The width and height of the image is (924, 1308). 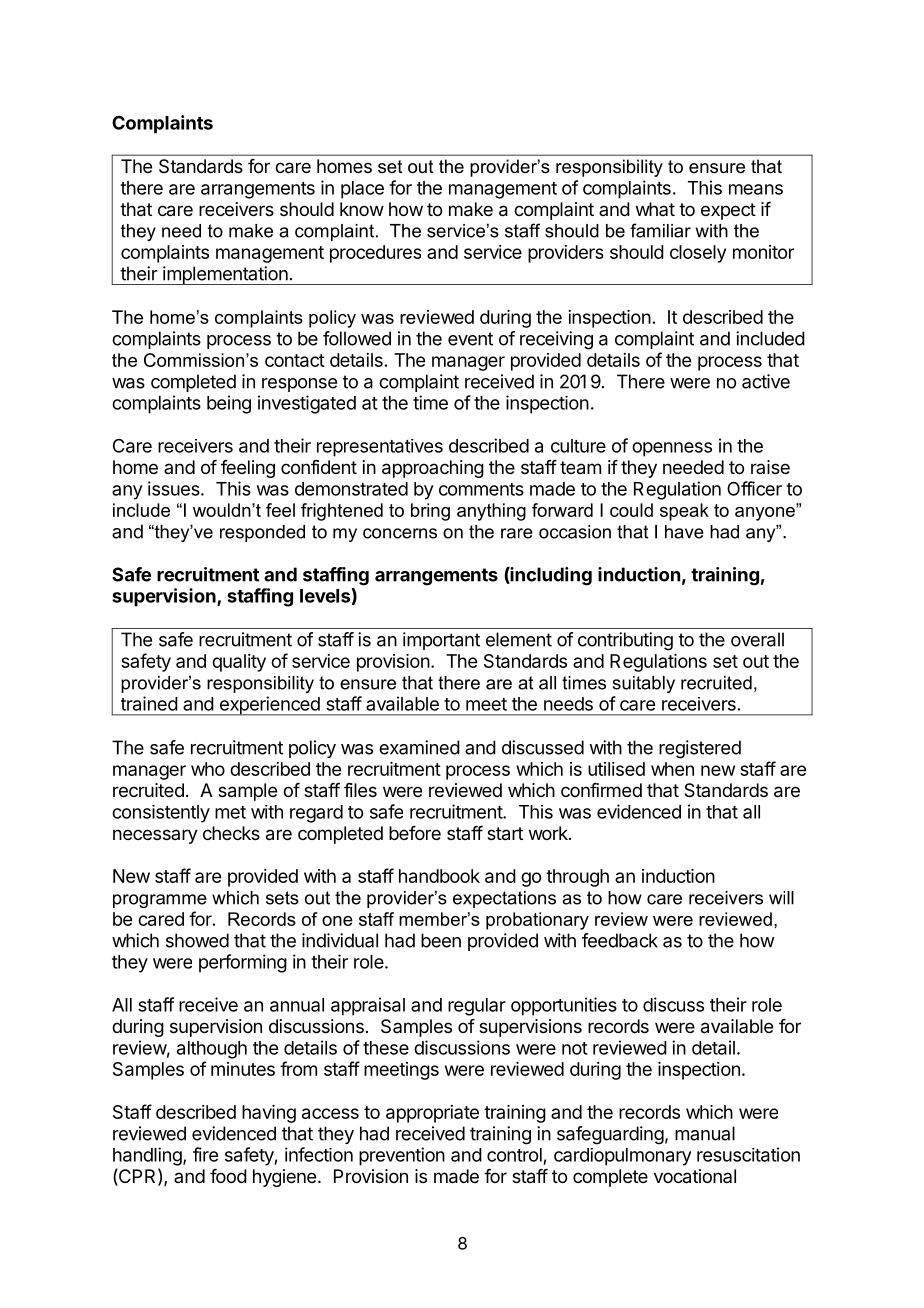 What do you see at coordinates (225, 275) in the image?
I see `implementation` at bounding box center [225, 275].
